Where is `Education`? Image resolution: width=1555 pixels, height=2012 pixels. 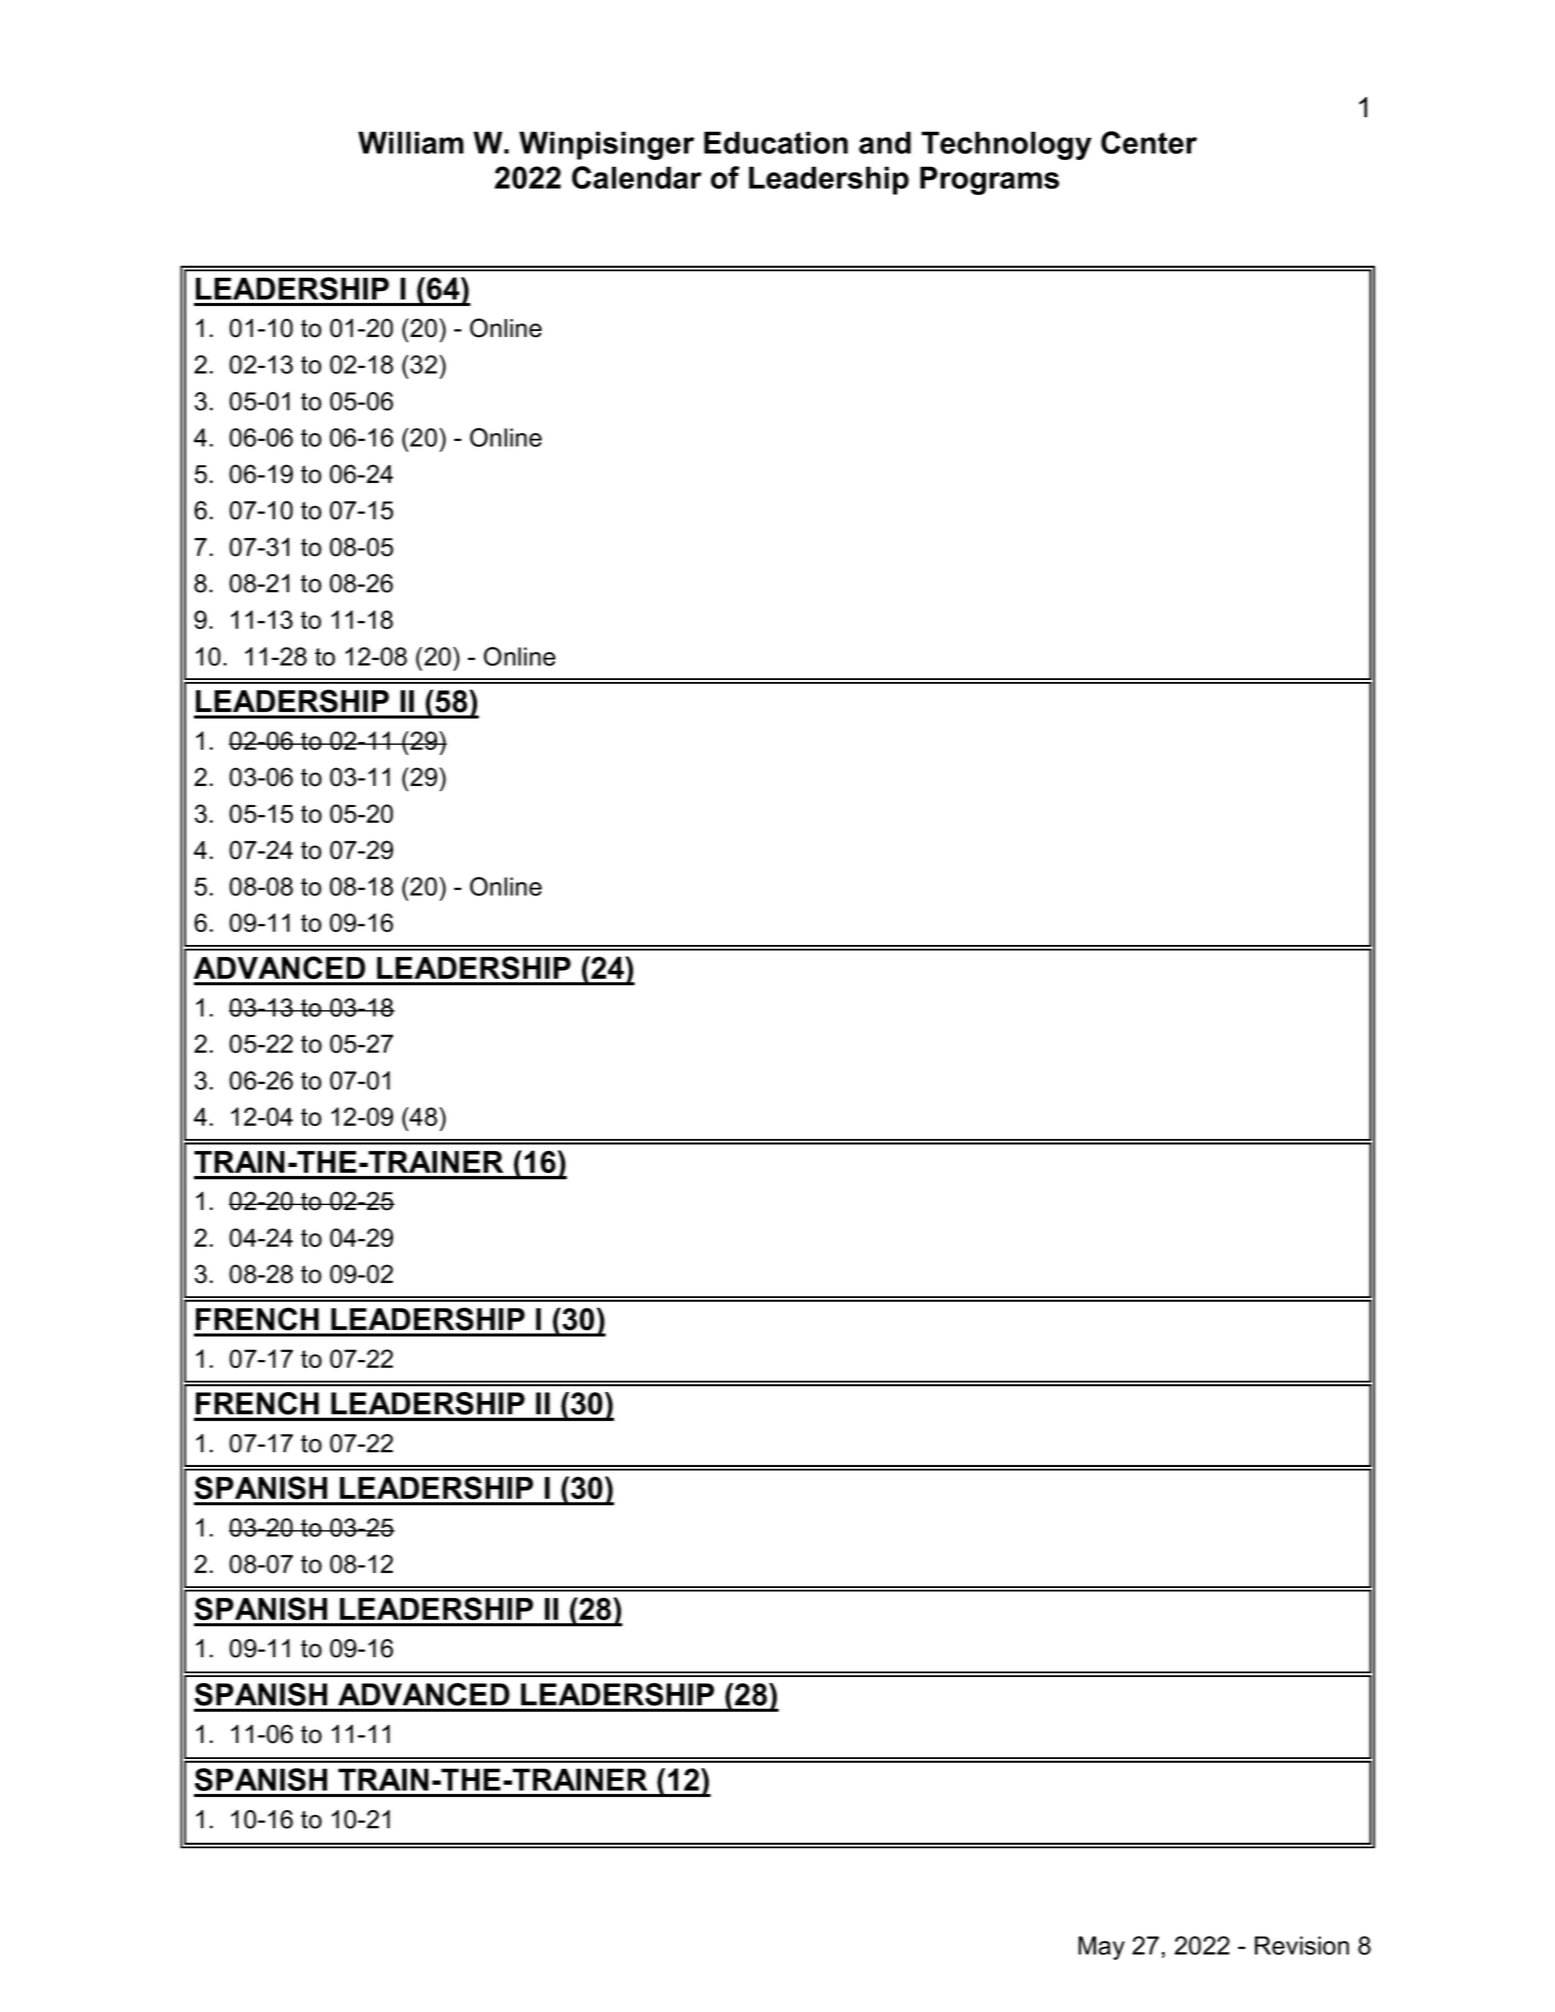
Education is located at coordinates (776, 142).
